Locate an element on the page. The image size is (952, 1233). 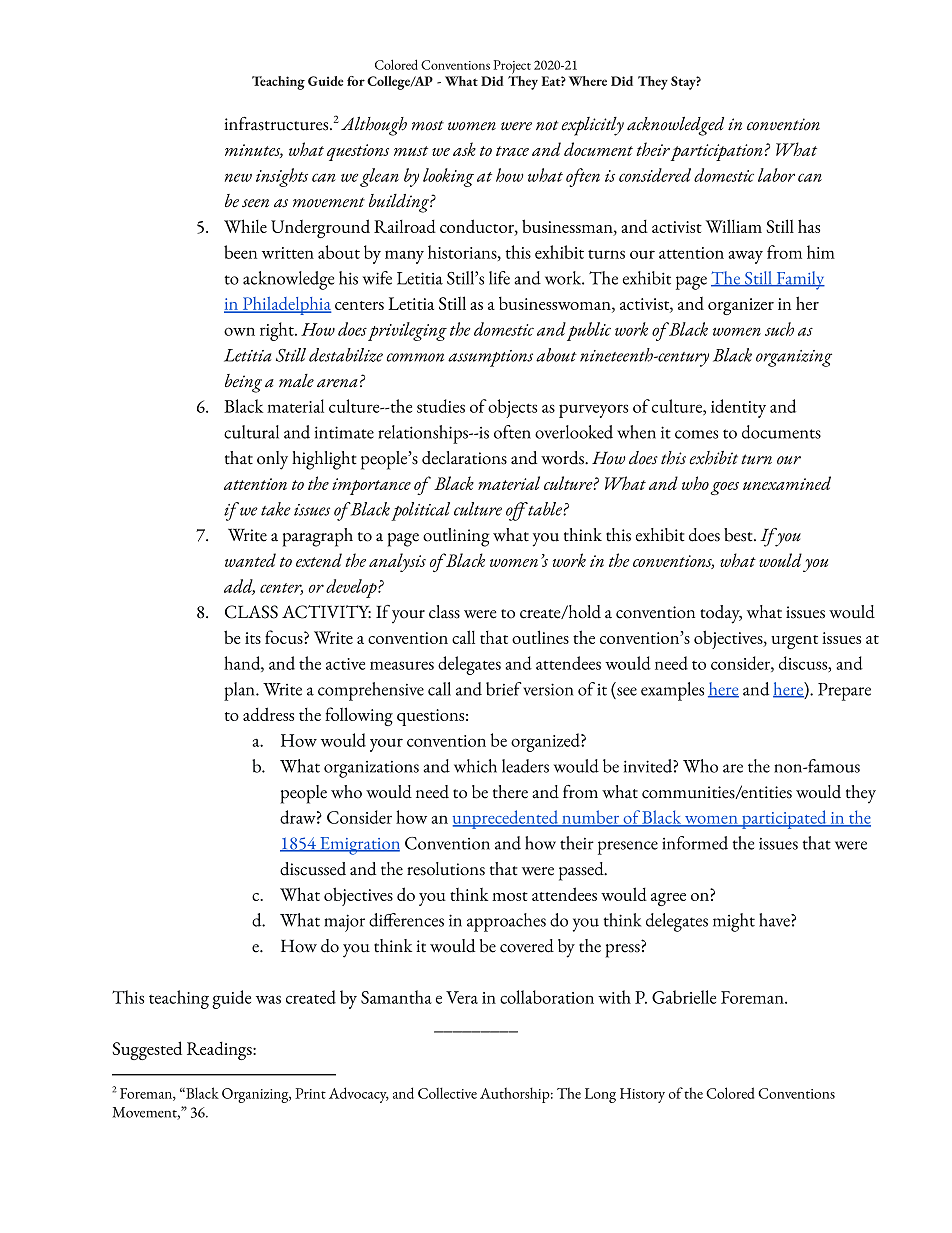
best is located at coordinates (739, 535).
